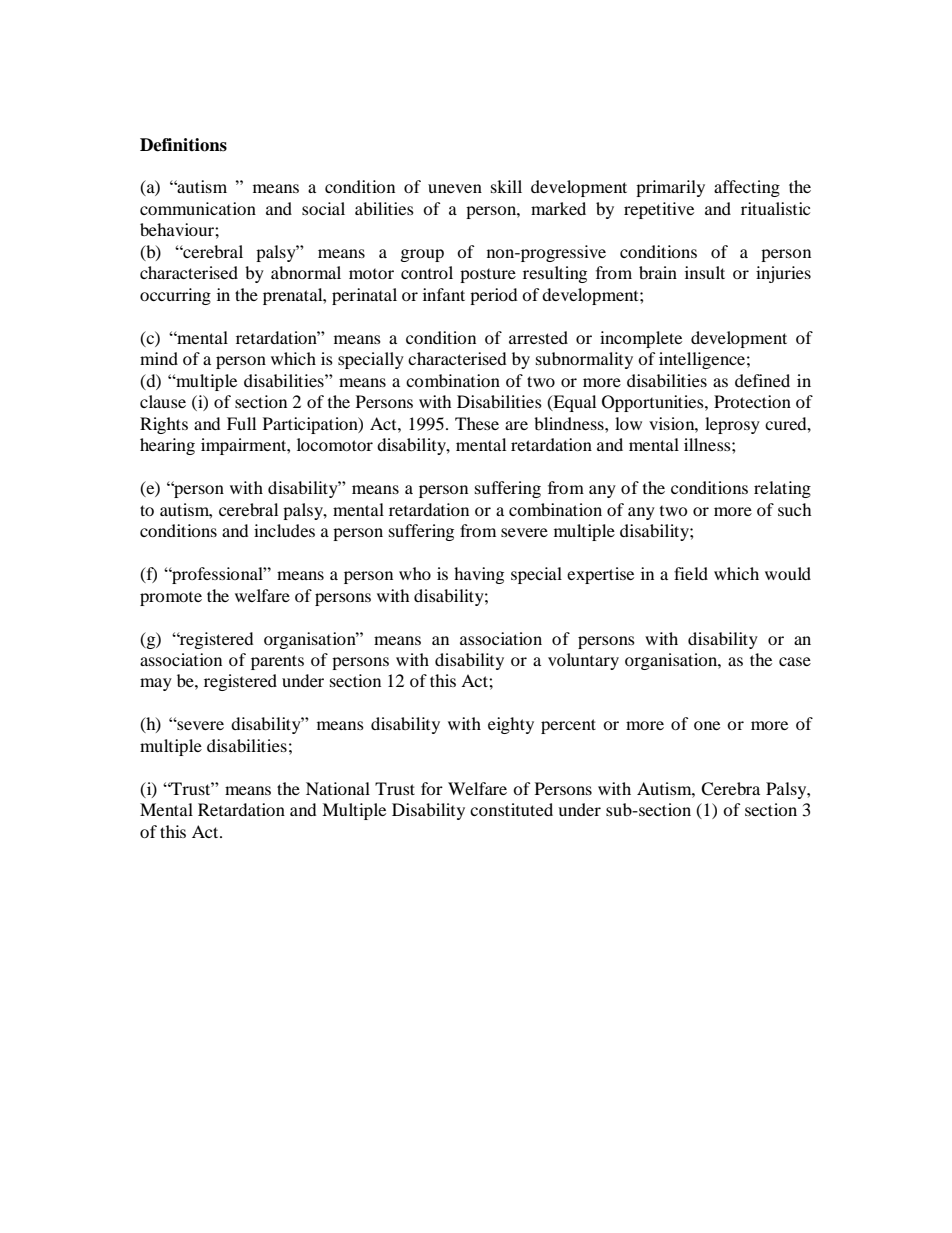 The height and width of the image is (1233, 952). What do you see at coordinates (455, 188) in the image?
I see `uneven` at bounding box center [455, 188].
